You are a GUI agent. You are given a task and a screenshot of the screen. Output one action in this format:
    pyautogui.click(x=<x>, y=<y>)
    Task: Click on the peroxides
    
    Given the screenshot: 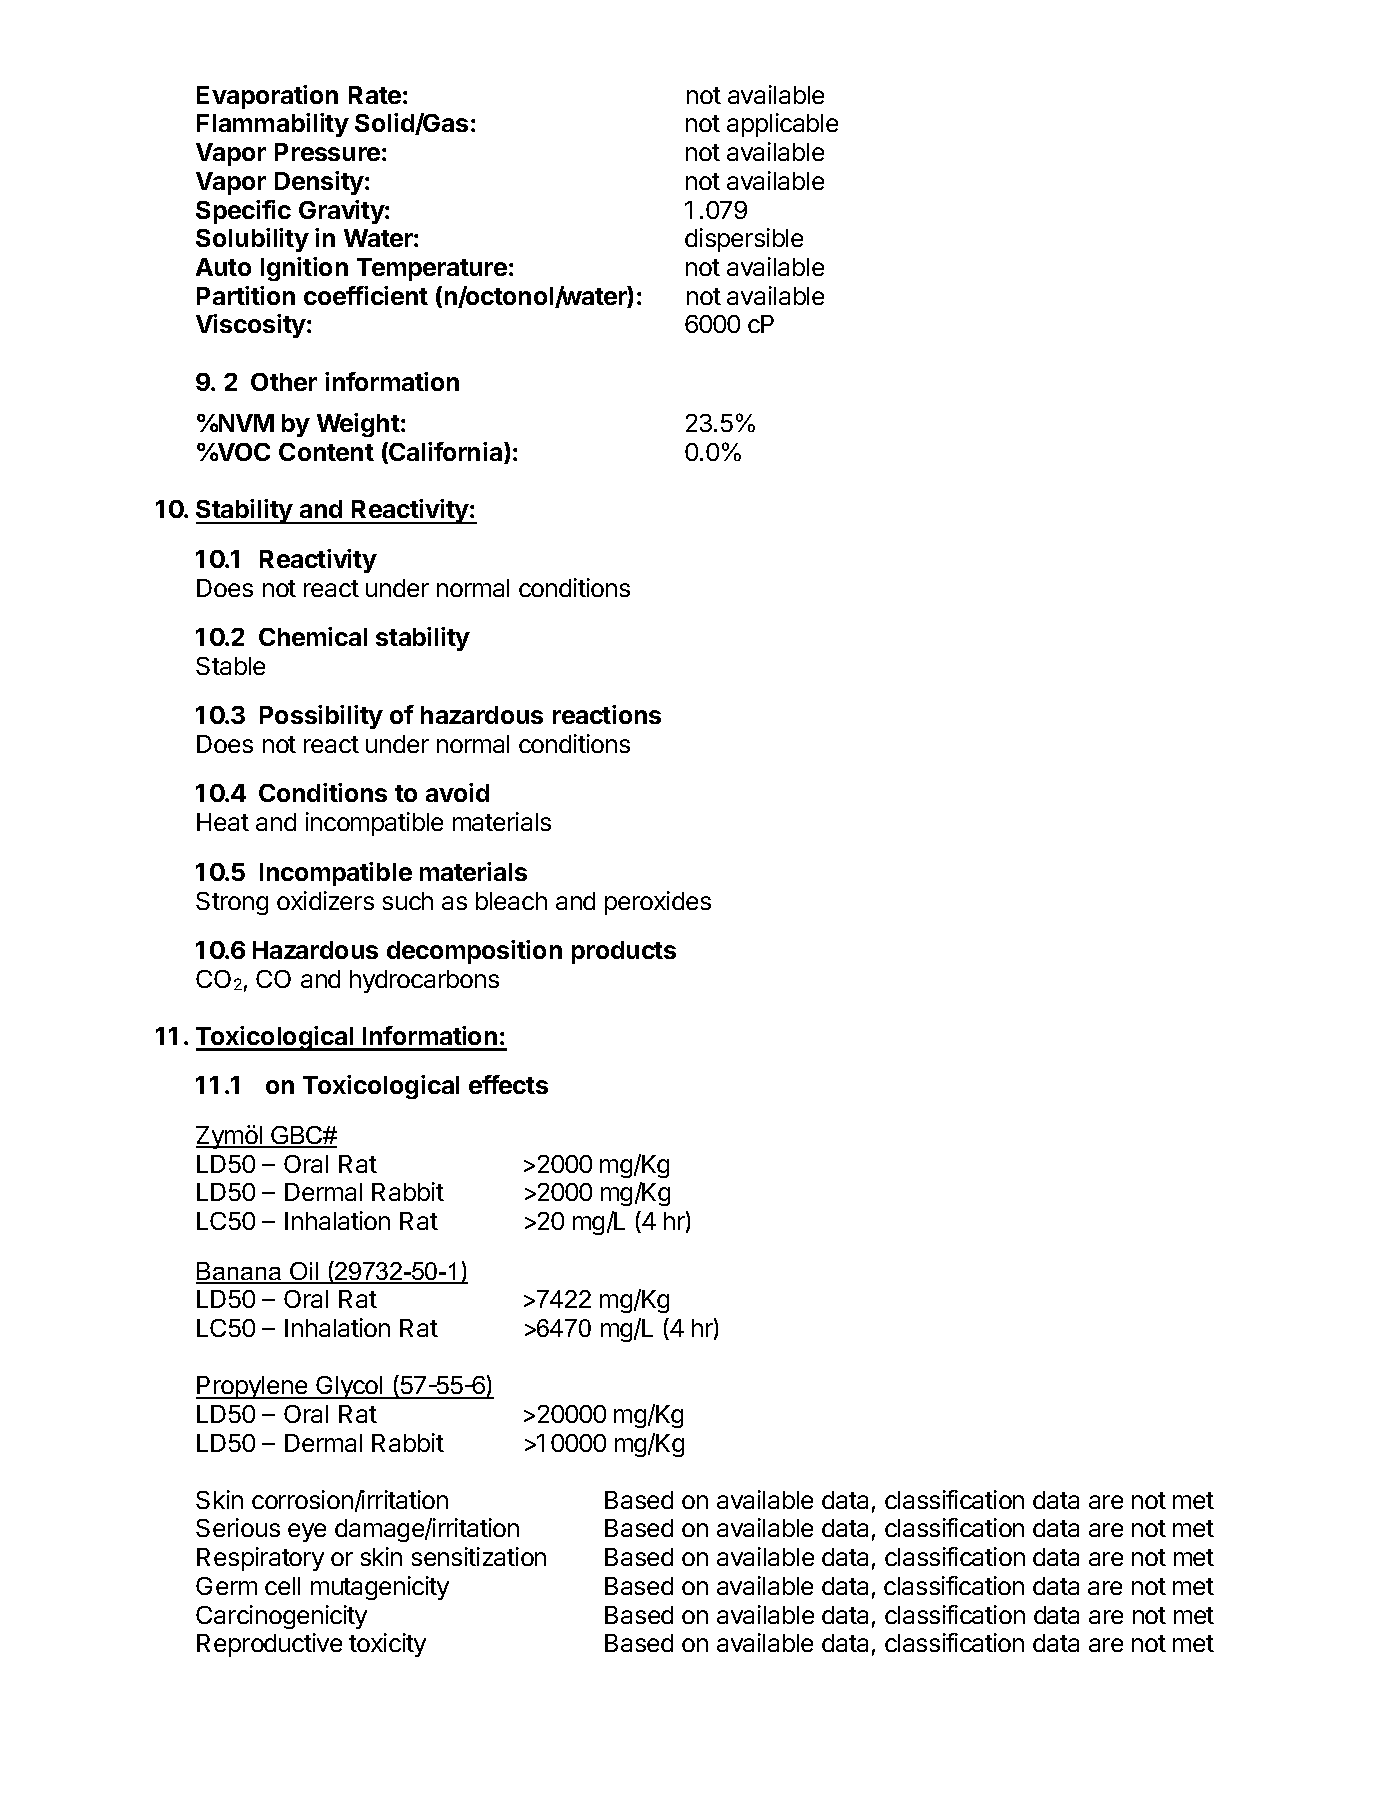 What is the action you would take?
    pyautogui.click(x=658, y=903)
